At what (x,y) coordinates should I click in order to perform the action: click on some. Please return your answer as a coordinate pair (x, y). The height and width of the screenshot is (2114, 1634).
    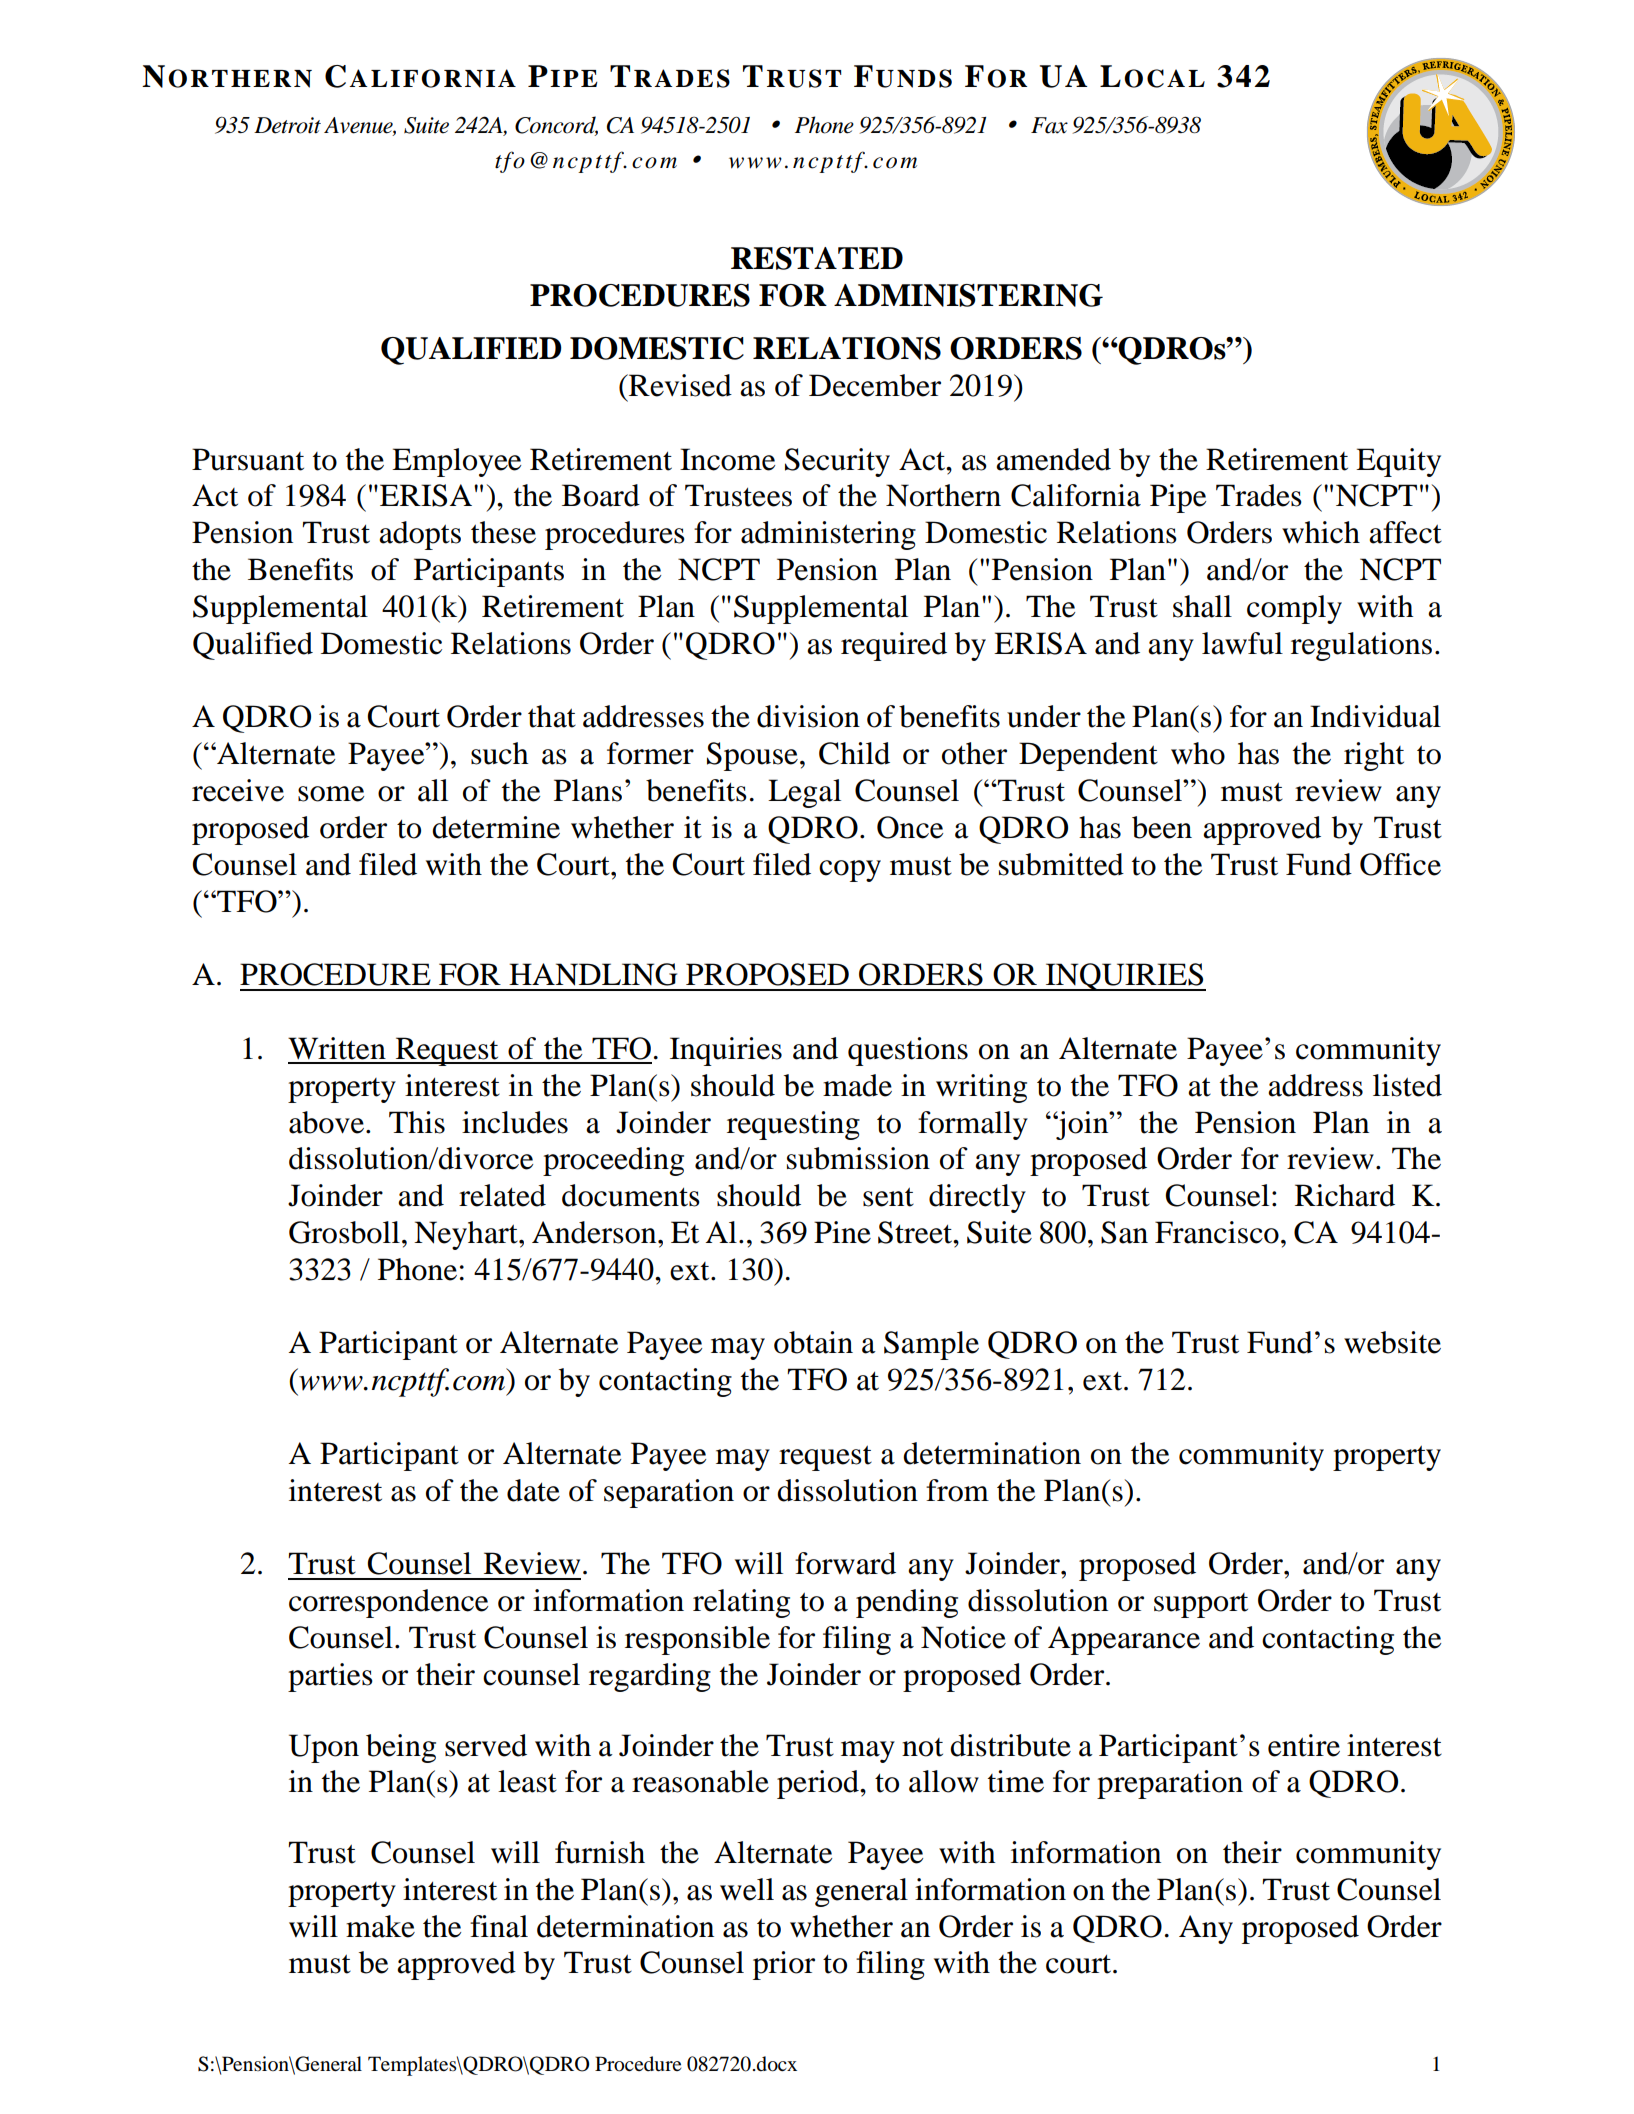
    Looking at the image, I should click on (331, 794).
